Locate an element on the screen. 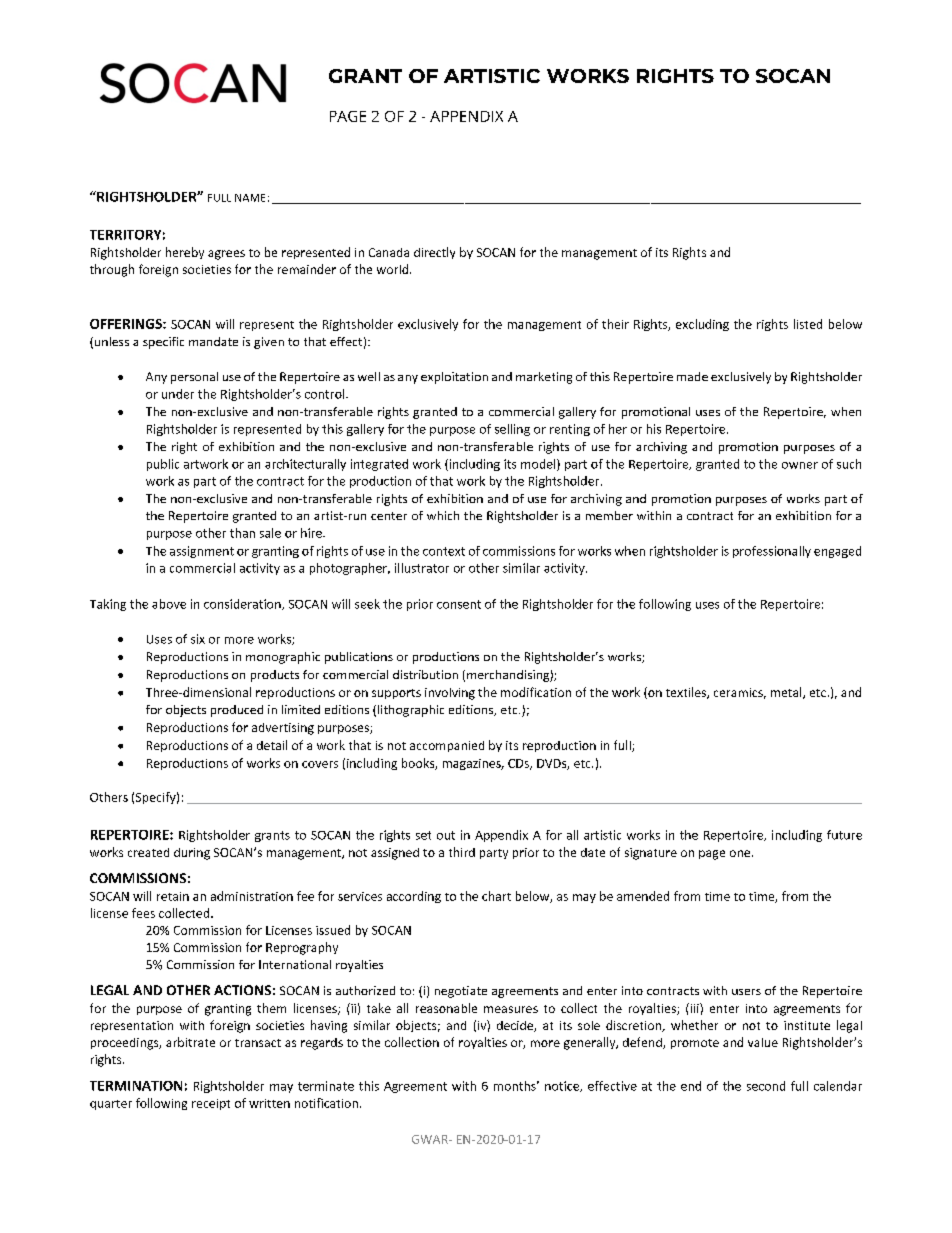 Image resolution: width=952 pixels, height=1233 pixels. directly is located at coordinates (434, 253).
